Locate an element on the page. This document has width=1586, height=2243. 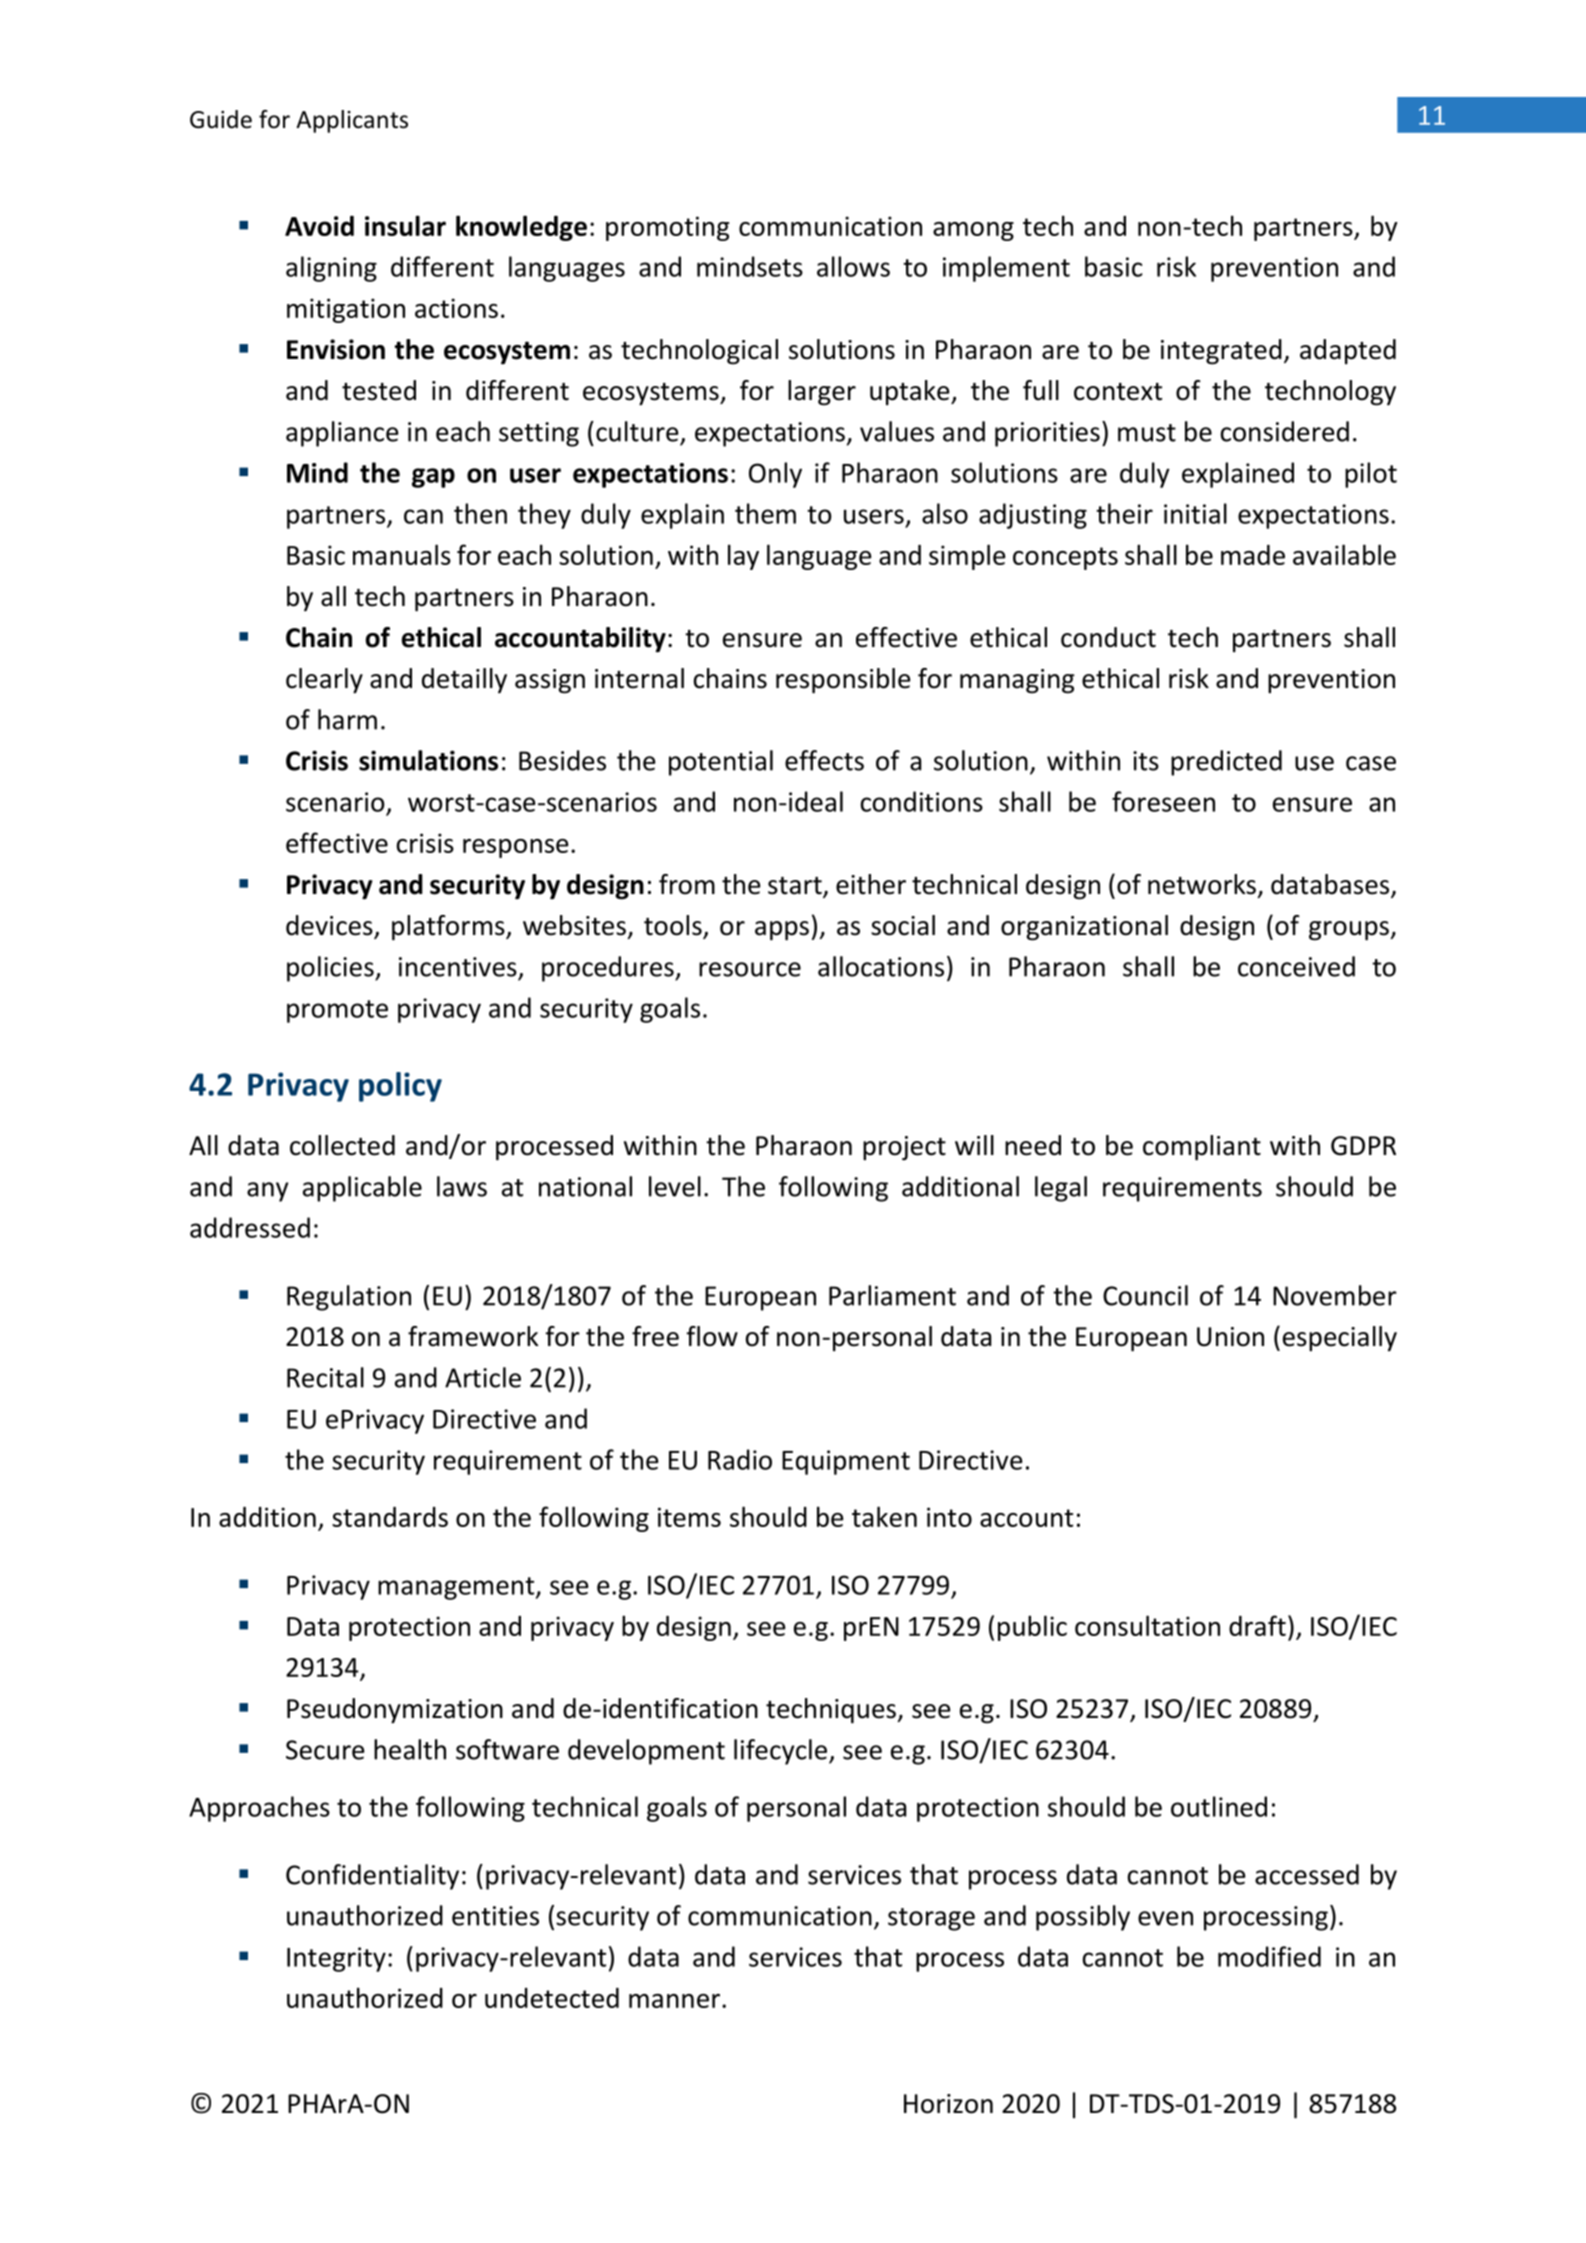
resource is located at coordinates (750, 969).
